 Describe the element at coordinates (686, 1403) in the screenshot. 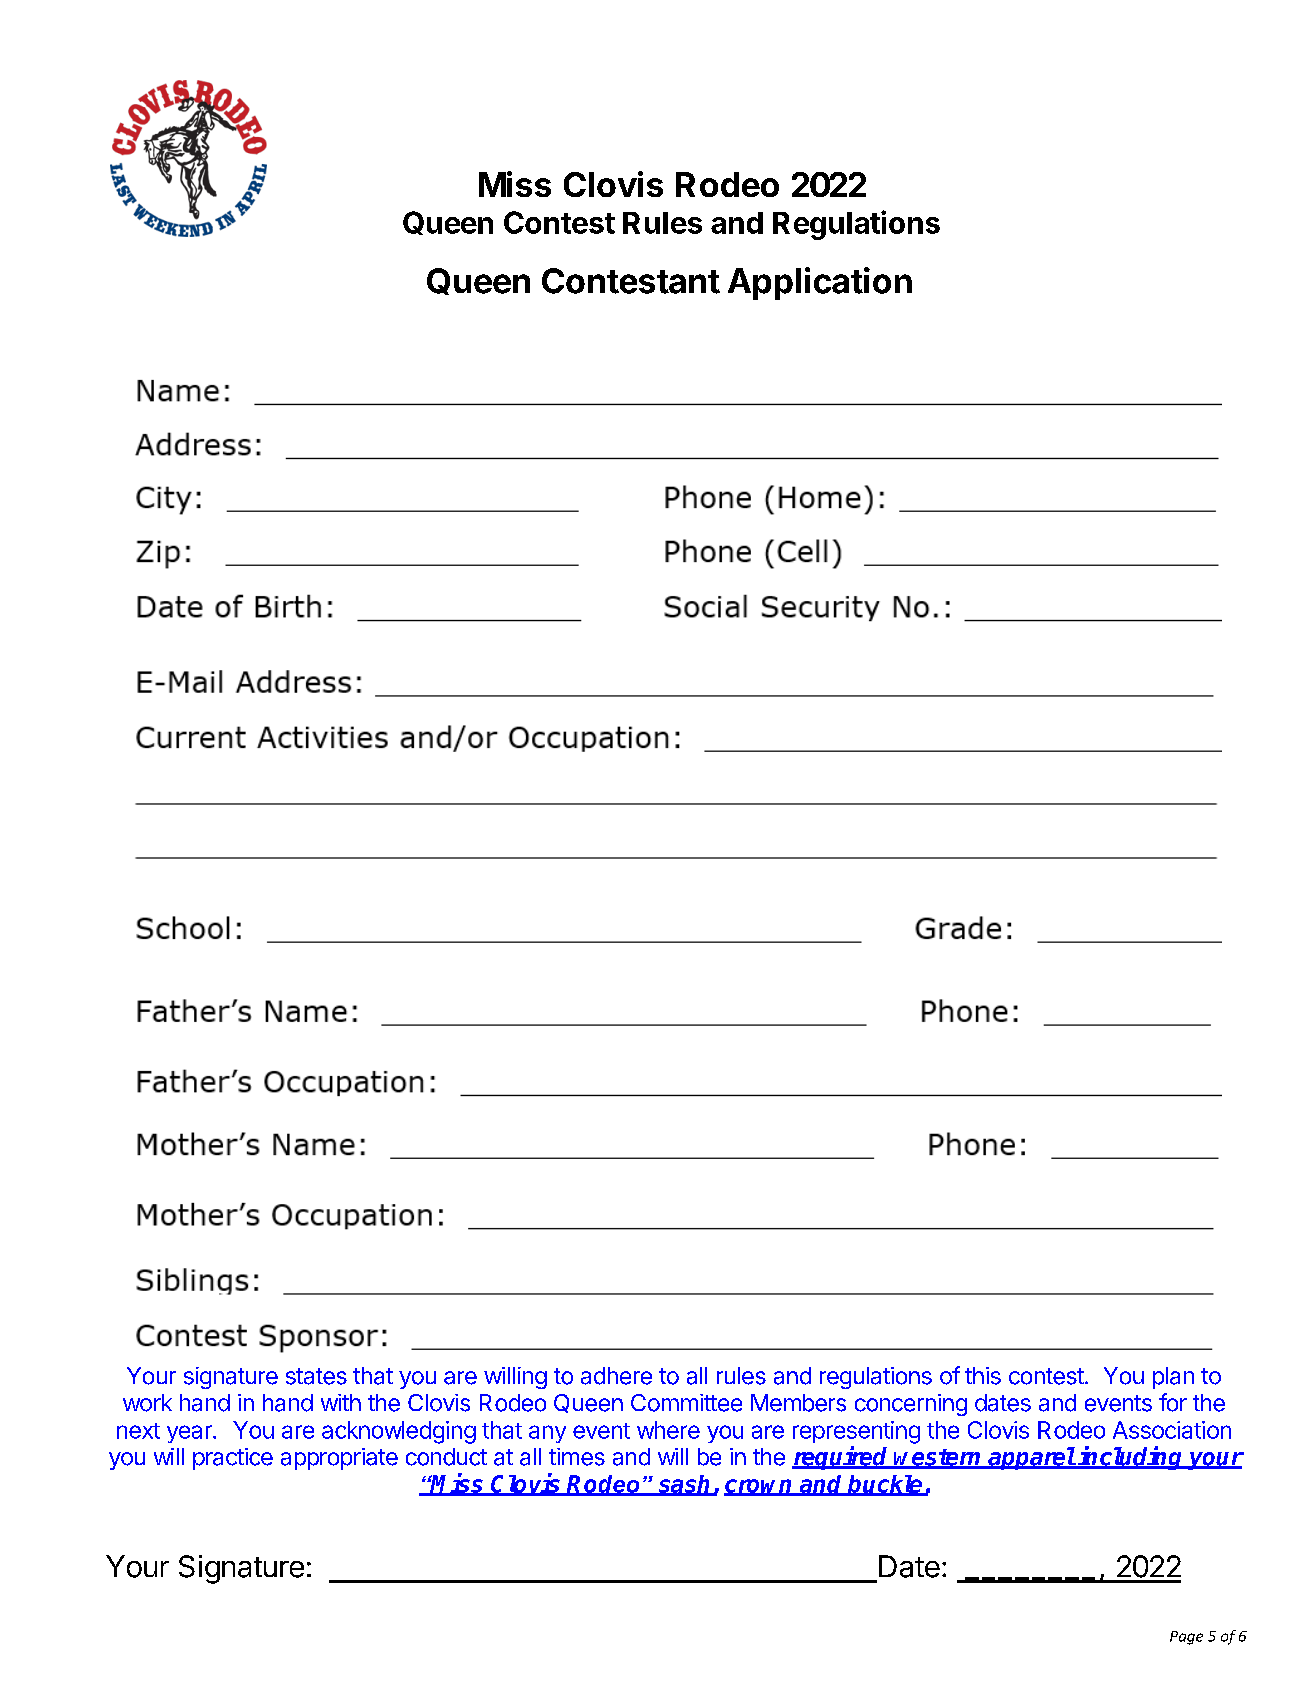

I see `Committee` at that location.
